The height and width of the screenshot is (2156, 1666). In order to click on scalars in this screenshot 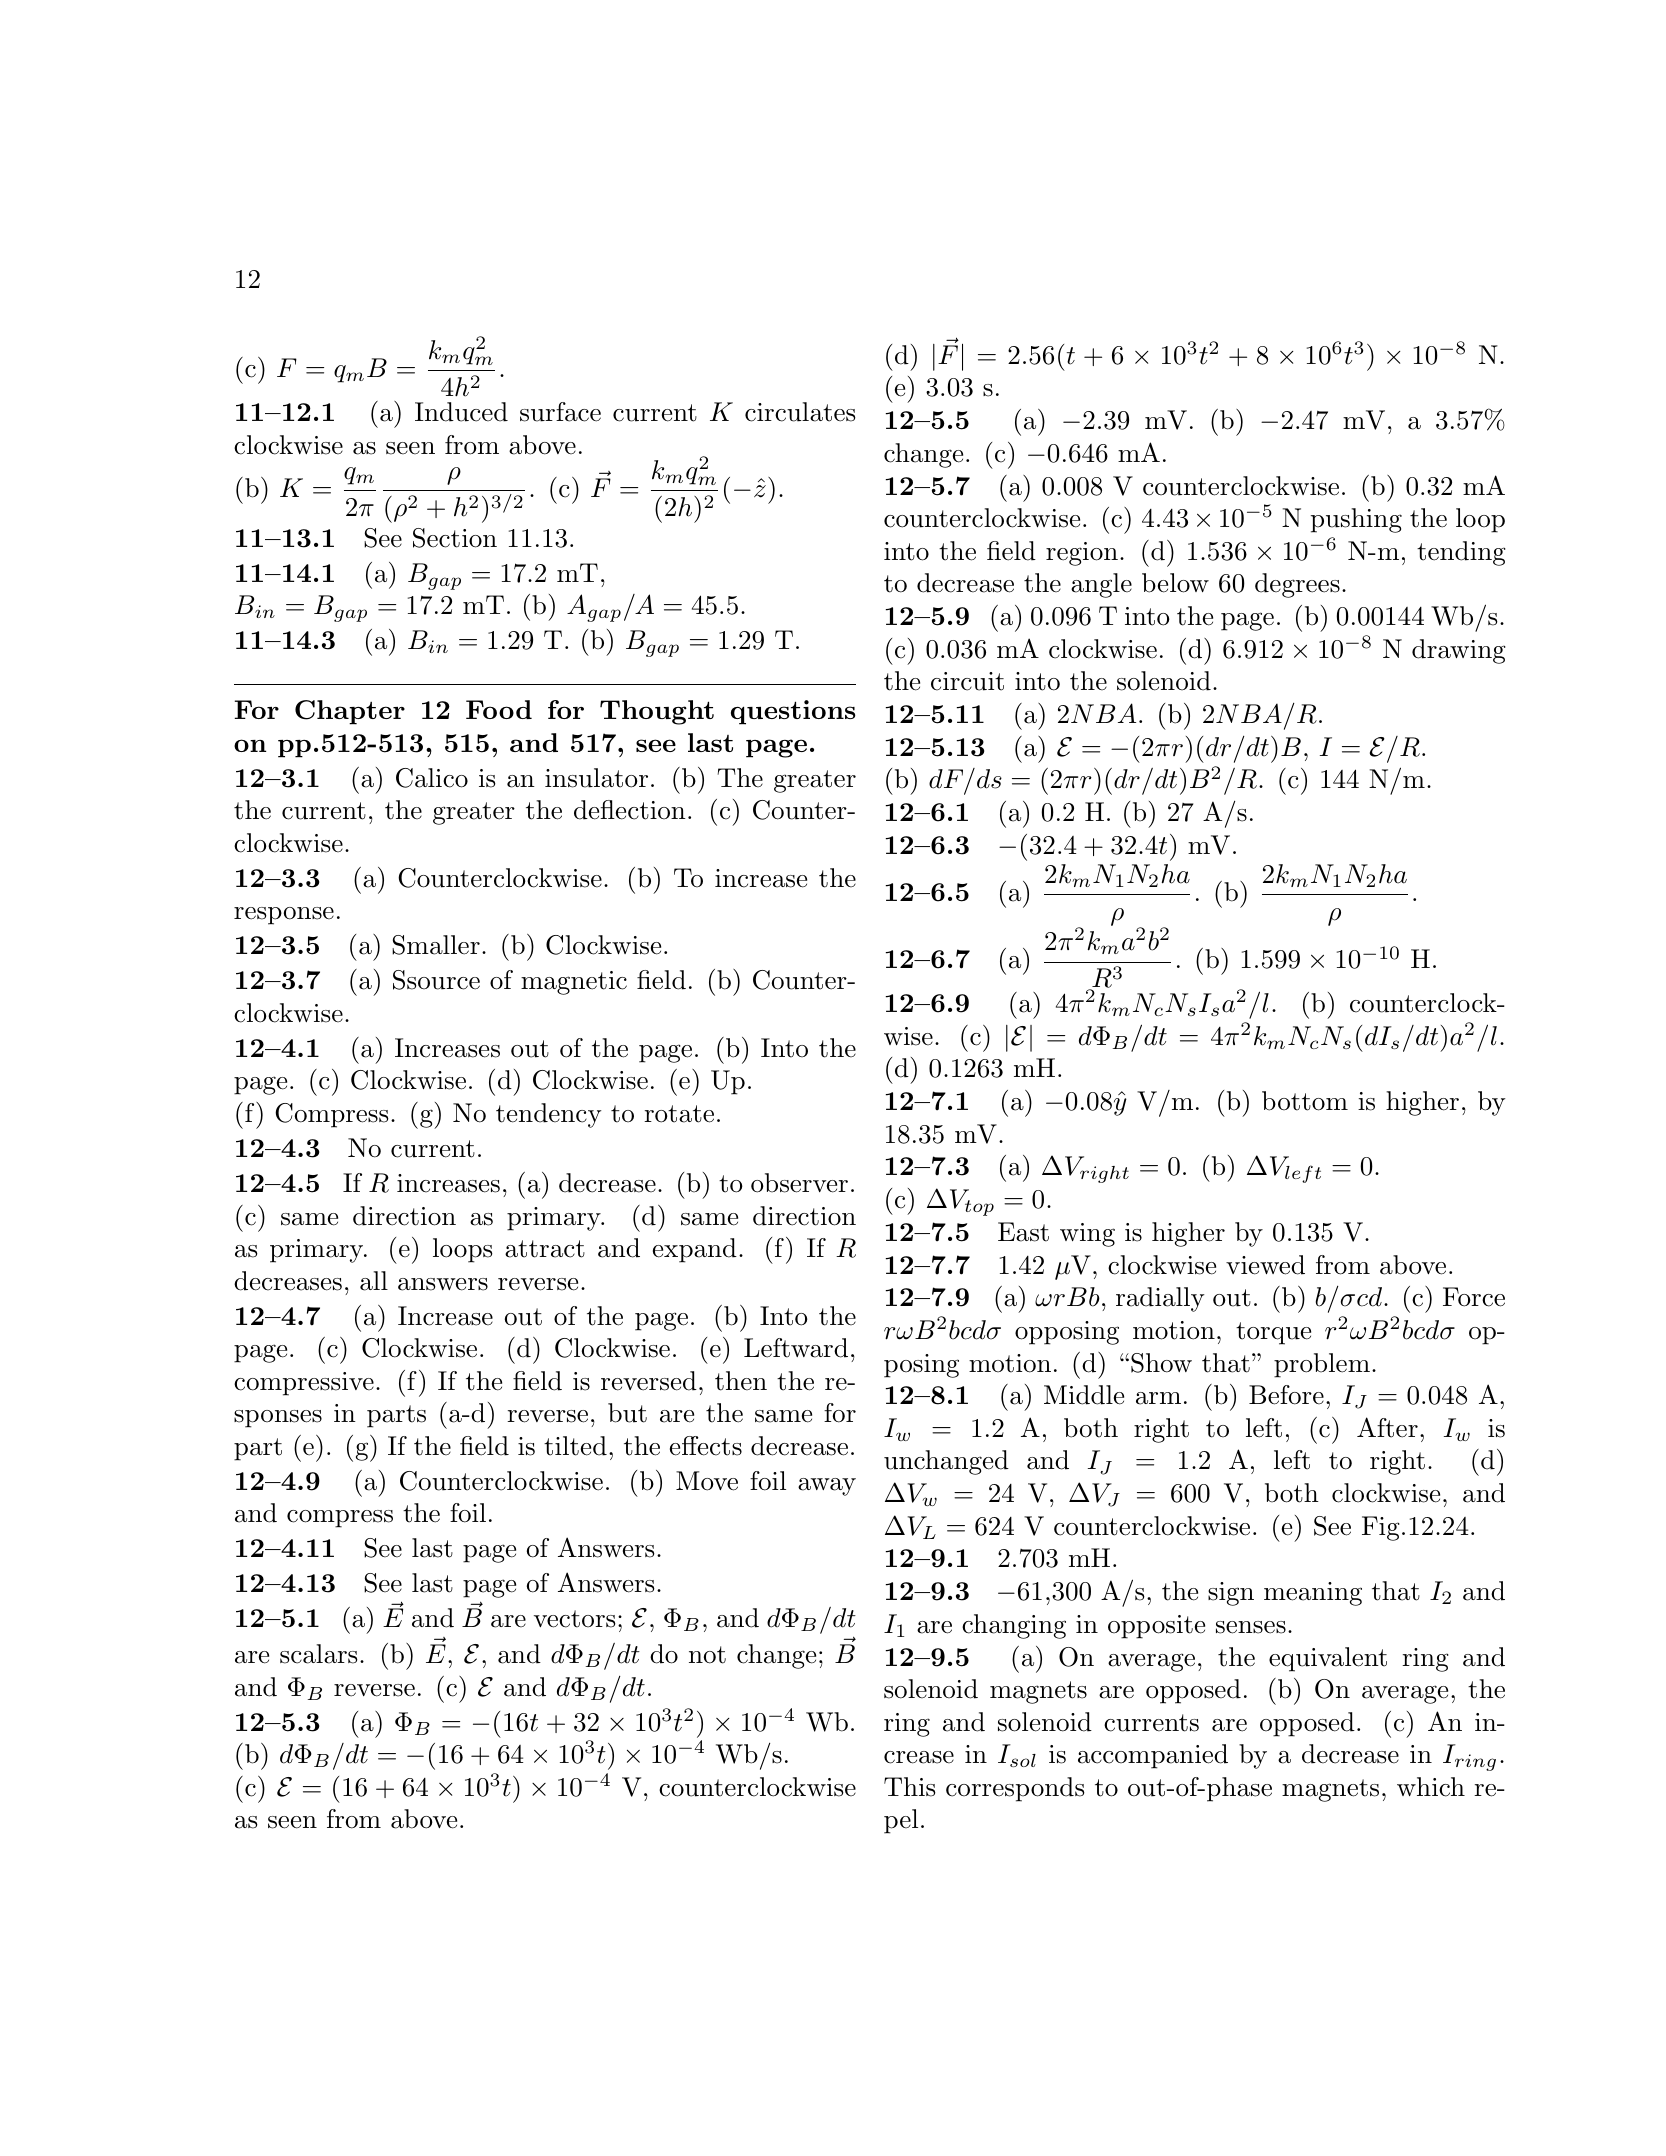, I will do `click(319, 1654)`.
